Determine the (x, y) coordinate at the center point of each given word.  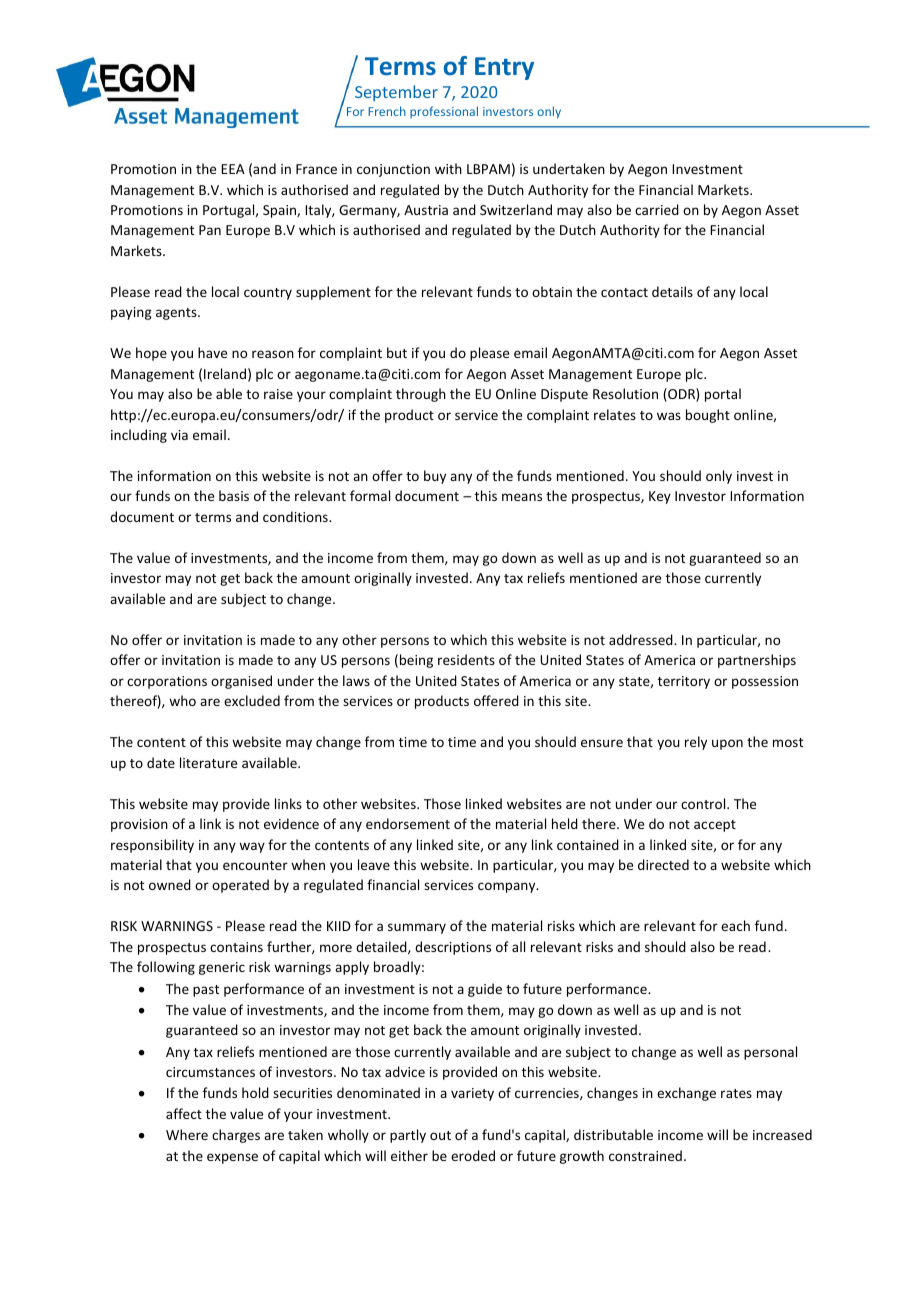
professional (444, 112)
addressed (642, 639)
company (508, 887)
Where (187, 1134)
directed (663, 864)
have (212, 352)
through (421, 395)
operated (240, 886)
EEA (233, 169)
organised (241, 682)
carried (657, 209)
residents (466, 659)
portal (723, 395)
